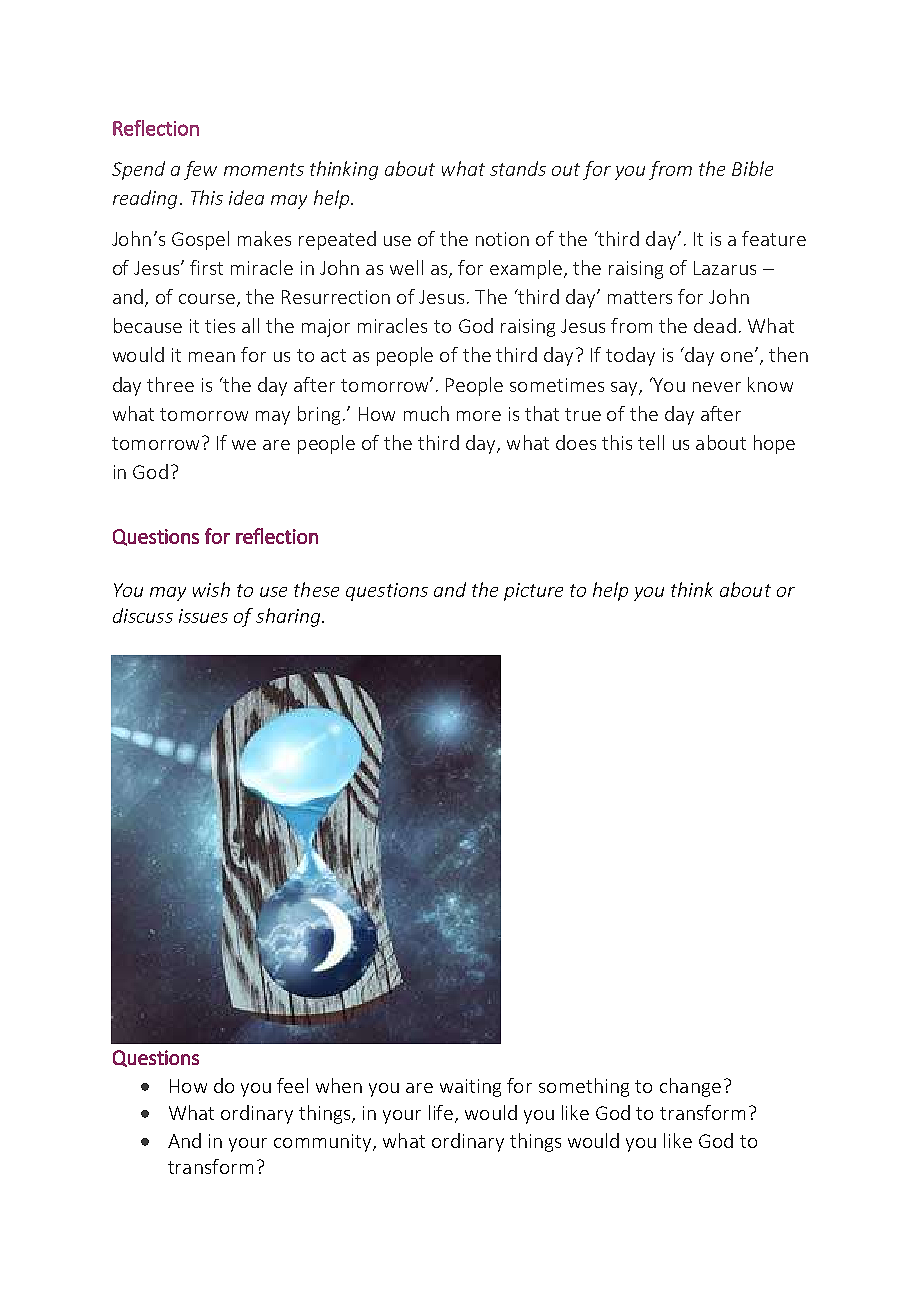  I want to click on life, so click(442, 1114).
